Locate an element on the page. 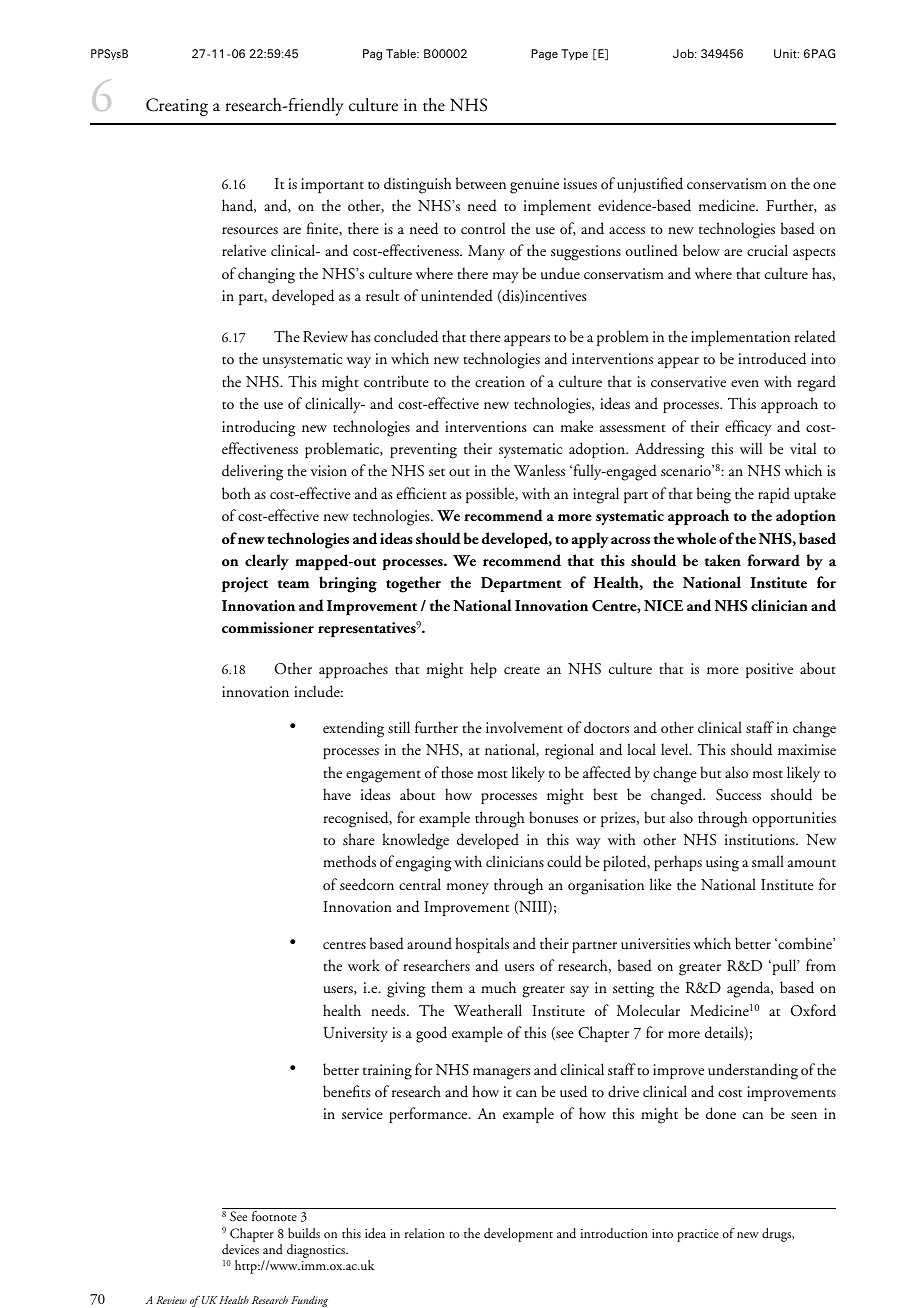 This document has height=1308, width=924. devices is located at coordinates (240, 1249).
